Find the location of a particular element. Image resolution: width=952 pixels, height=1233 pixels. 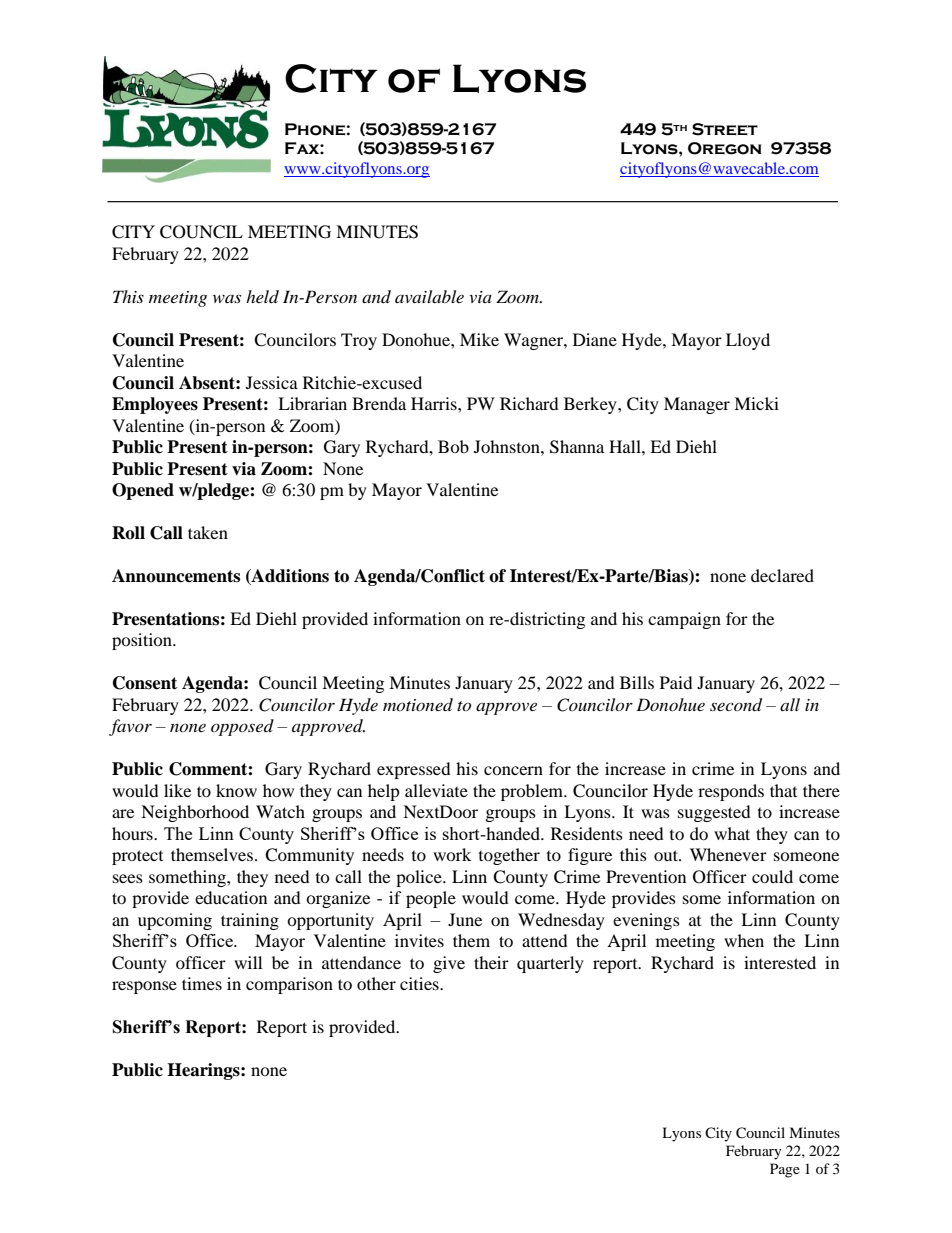

available is located at coordinates (429, 296).
